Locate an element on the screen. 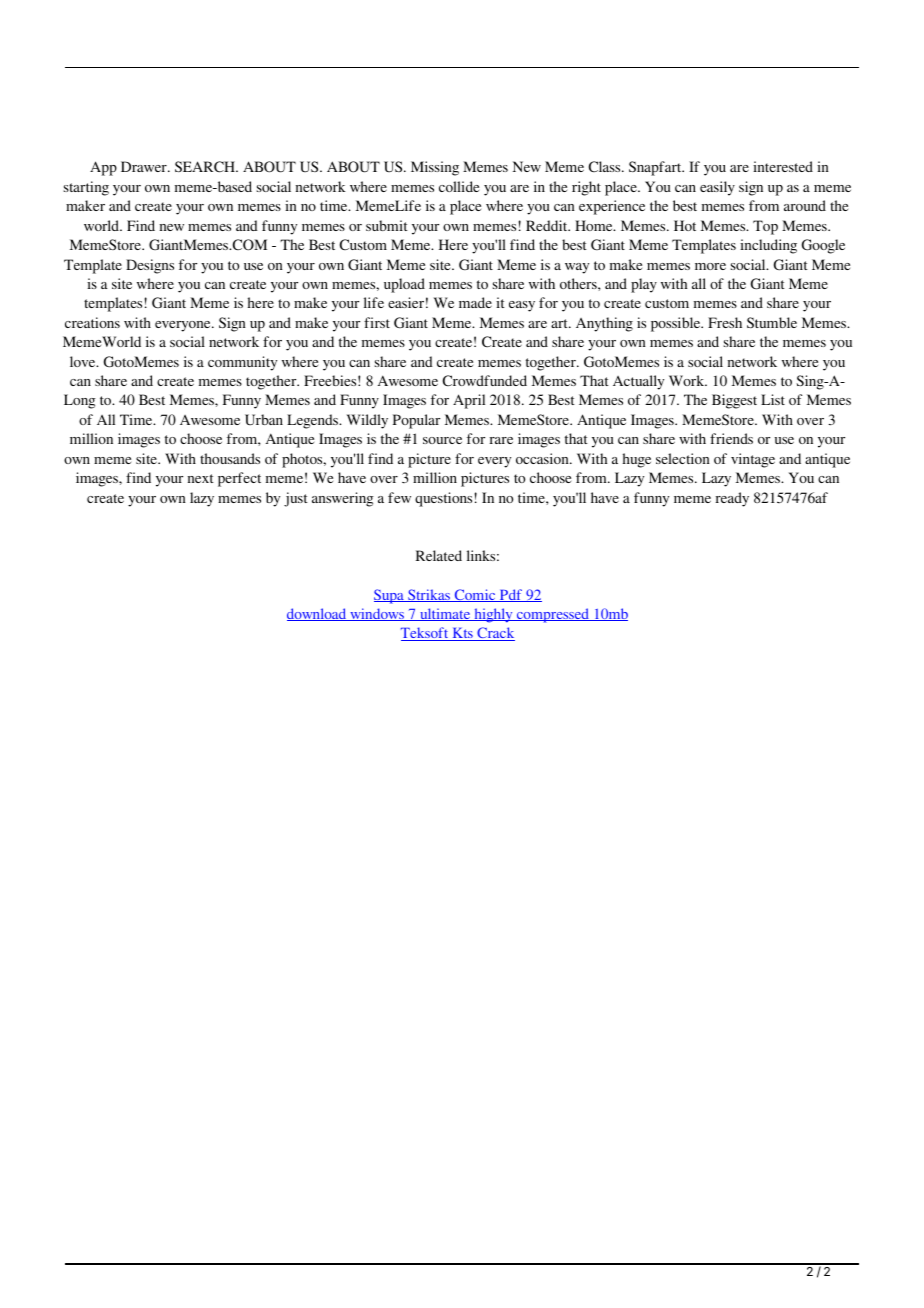 Image resolution: width=924 pixels, height=1308 pixels. ultimate is located at coordinates (445, 614).
